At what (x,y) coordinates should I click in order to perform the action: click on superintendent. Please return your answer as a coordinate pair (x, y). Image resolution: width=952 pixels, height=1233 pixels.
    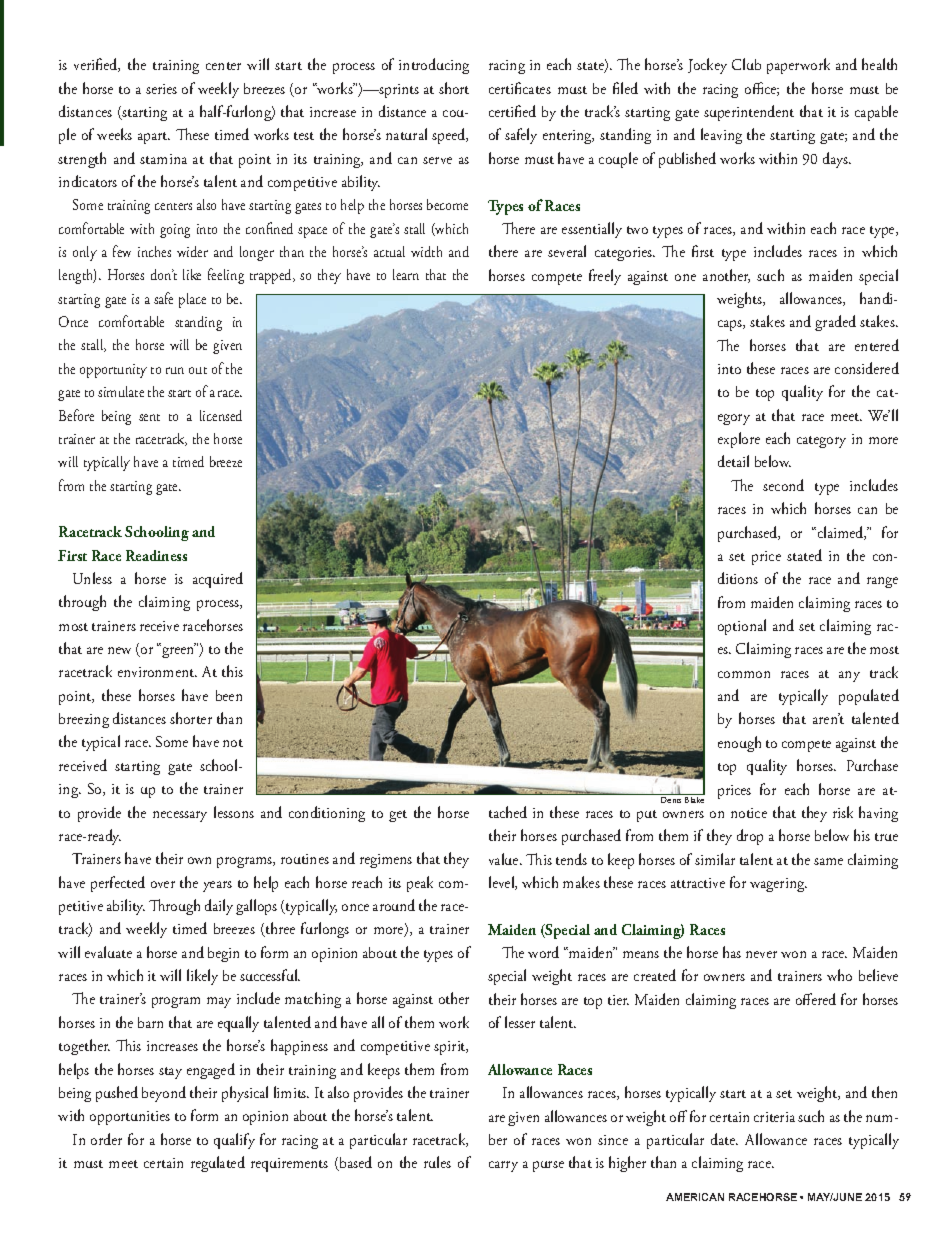
    Looking at the image, I should click on (749, 113).
